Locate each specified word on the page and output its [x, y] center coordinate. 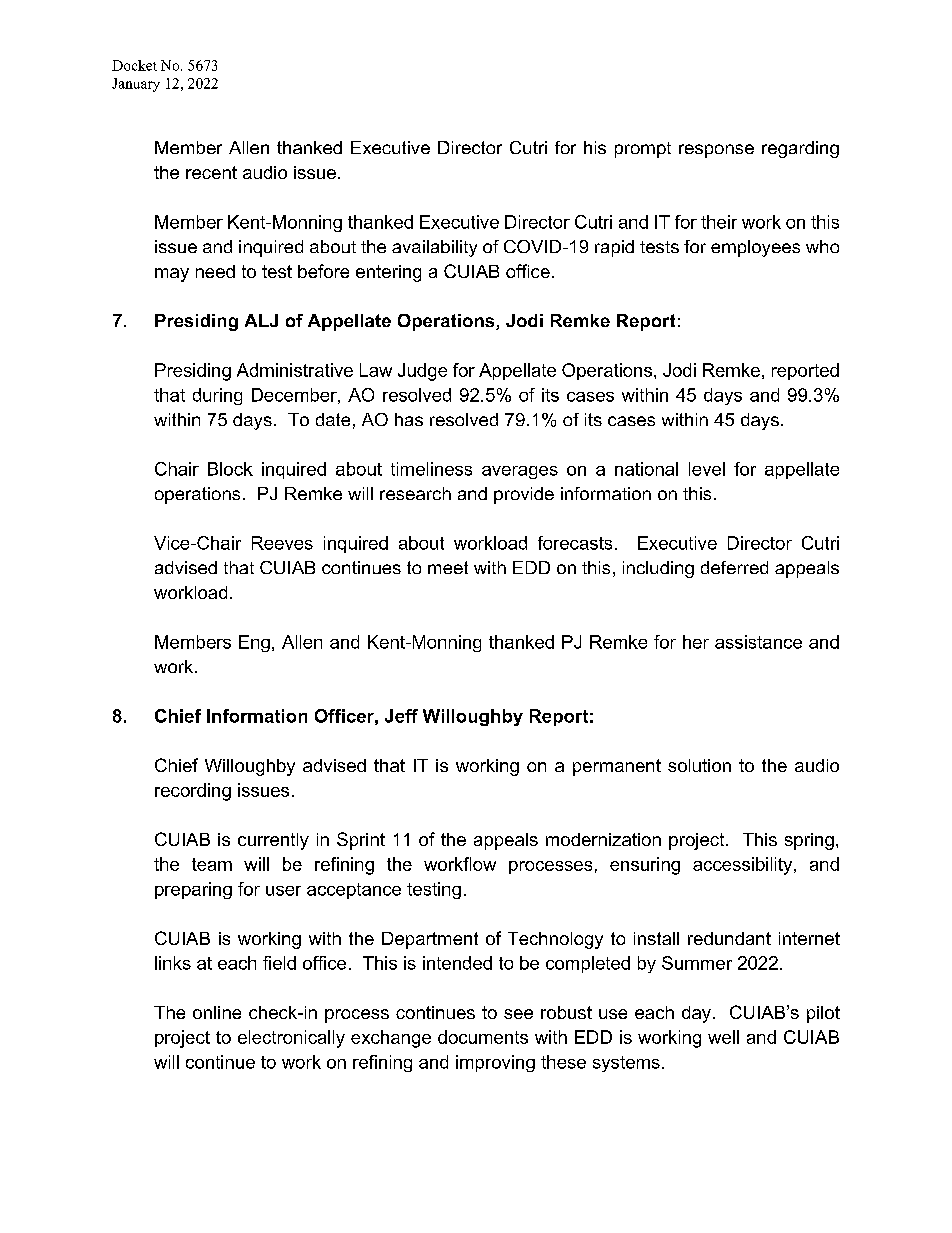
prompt [643, 150]
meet [448, 567]
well [723, 1037]
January [136, 85]
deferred [734, 567]
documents [483, 1037]
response [716, 151]
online [217, 1012]
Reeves [282, 543]
